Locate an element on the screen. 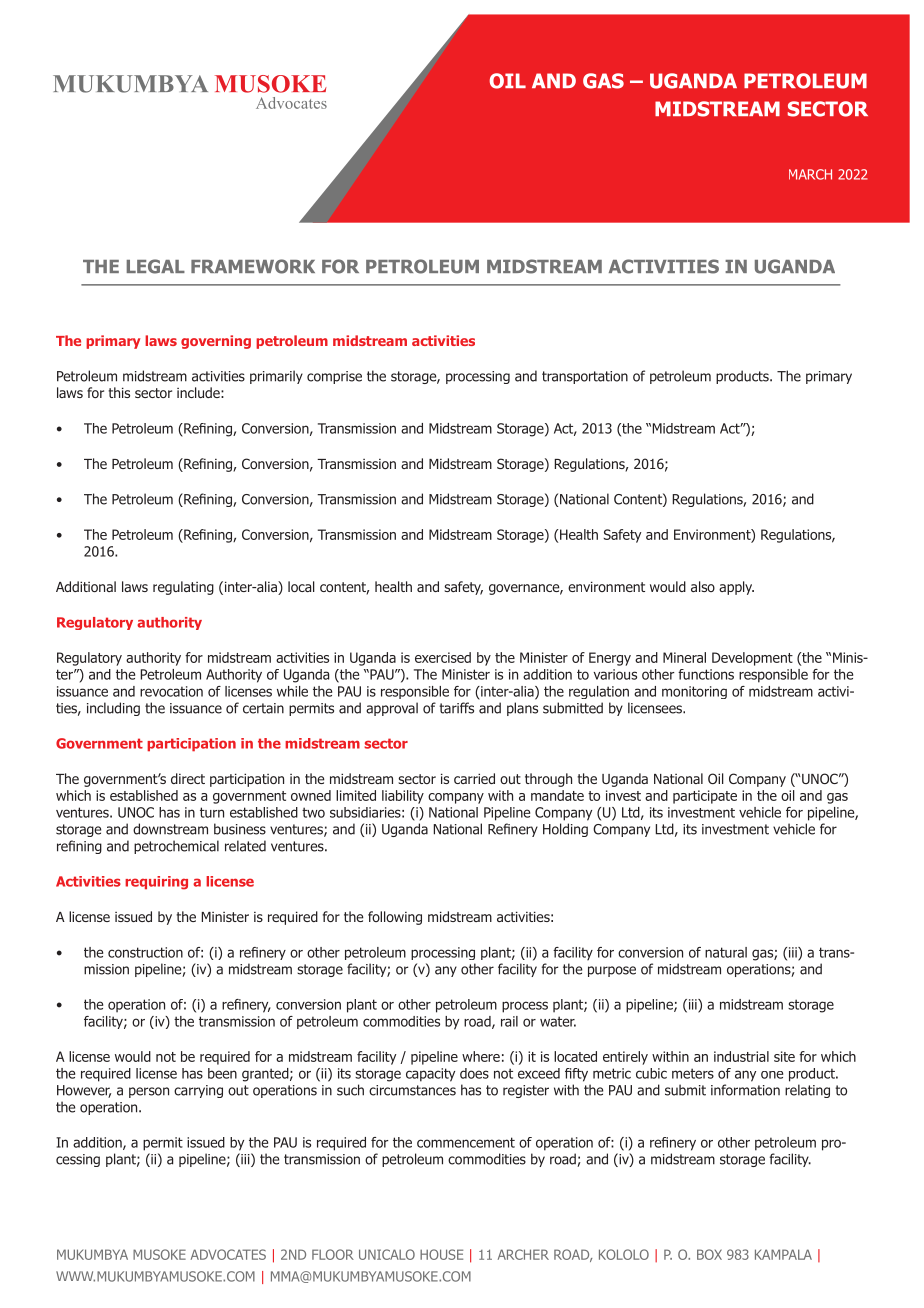 Image resolution: width=924 pixels, height=1308 pixels. MARCH is located at coordinates (810, 174).
